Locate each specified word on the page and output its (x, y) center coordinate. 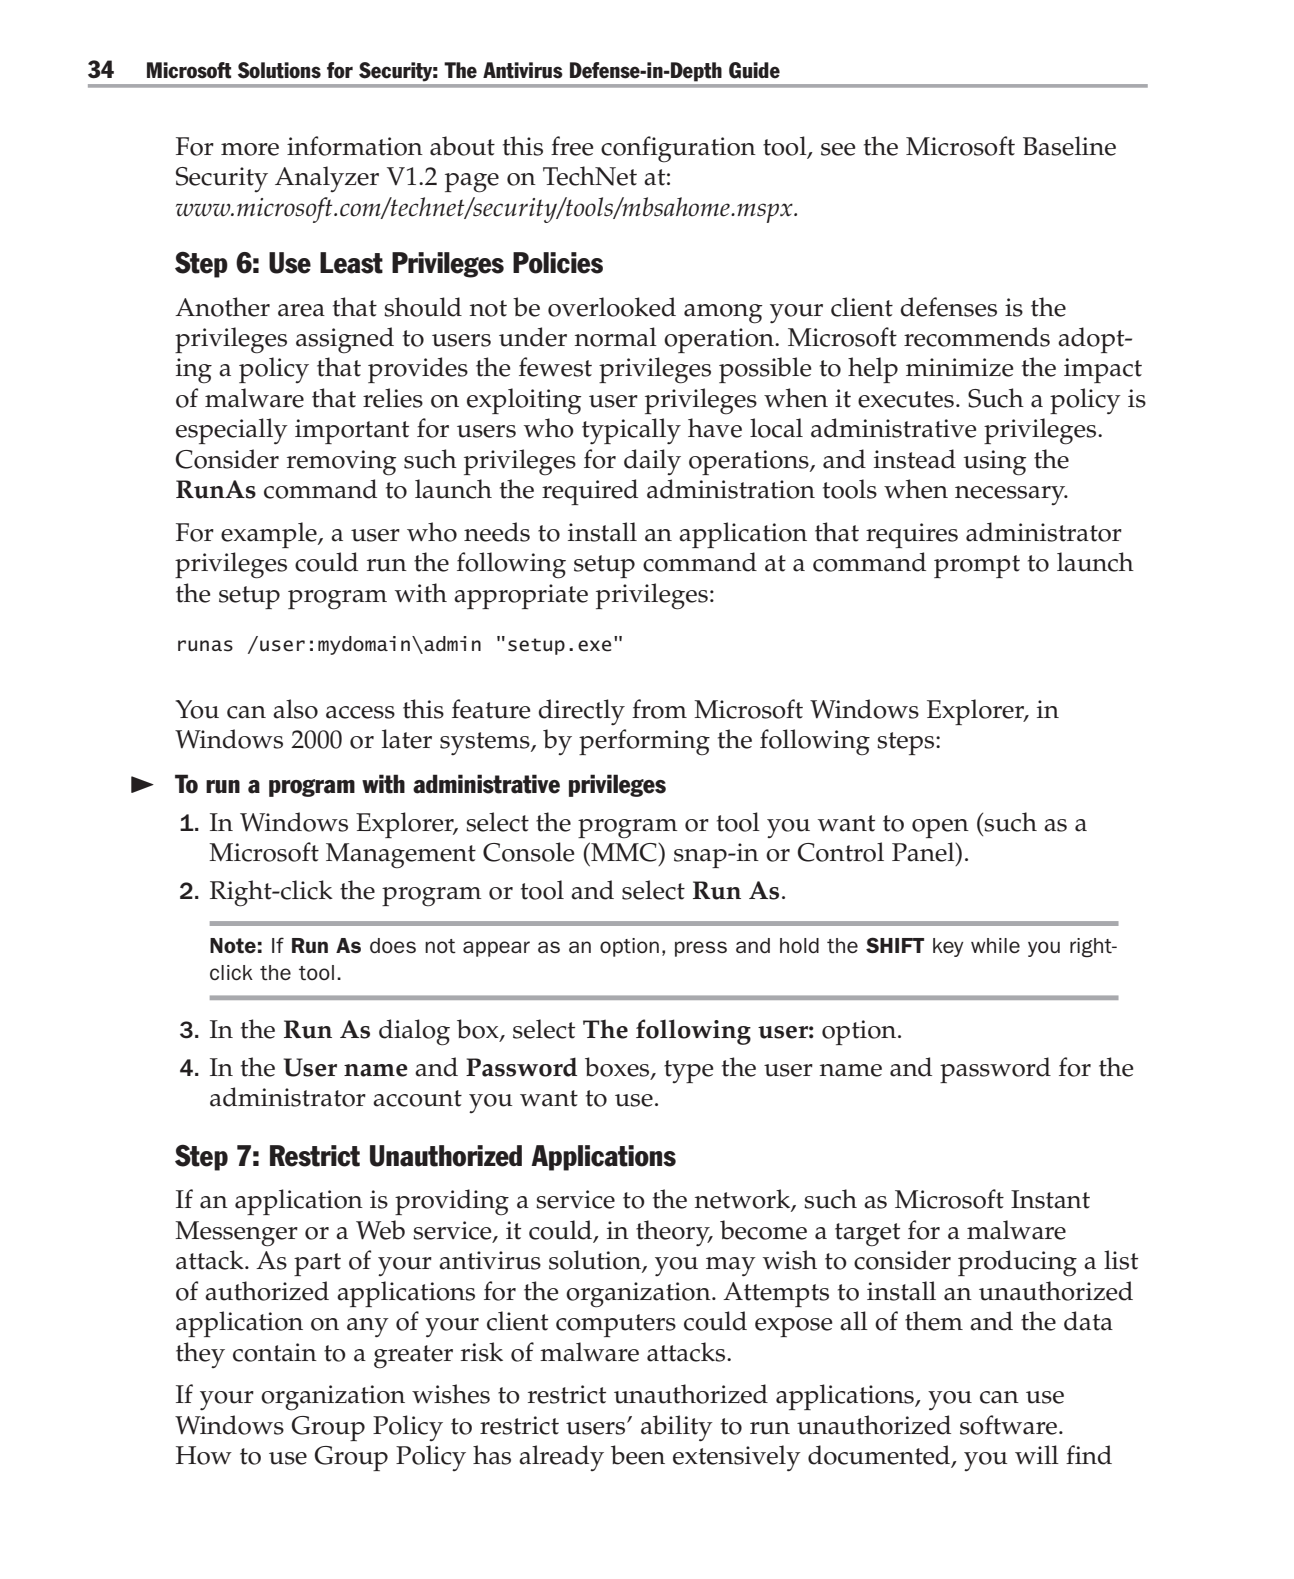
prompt (977, 566)
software (1008, 1425)
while (995, 945)
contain (275, 1352)
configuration (678, 149)
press (701, 949)
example (270, 535)
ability (677, 1428)
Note (233, 945)
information (355, 146)
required (590, 492)
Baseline (1069, 146)
